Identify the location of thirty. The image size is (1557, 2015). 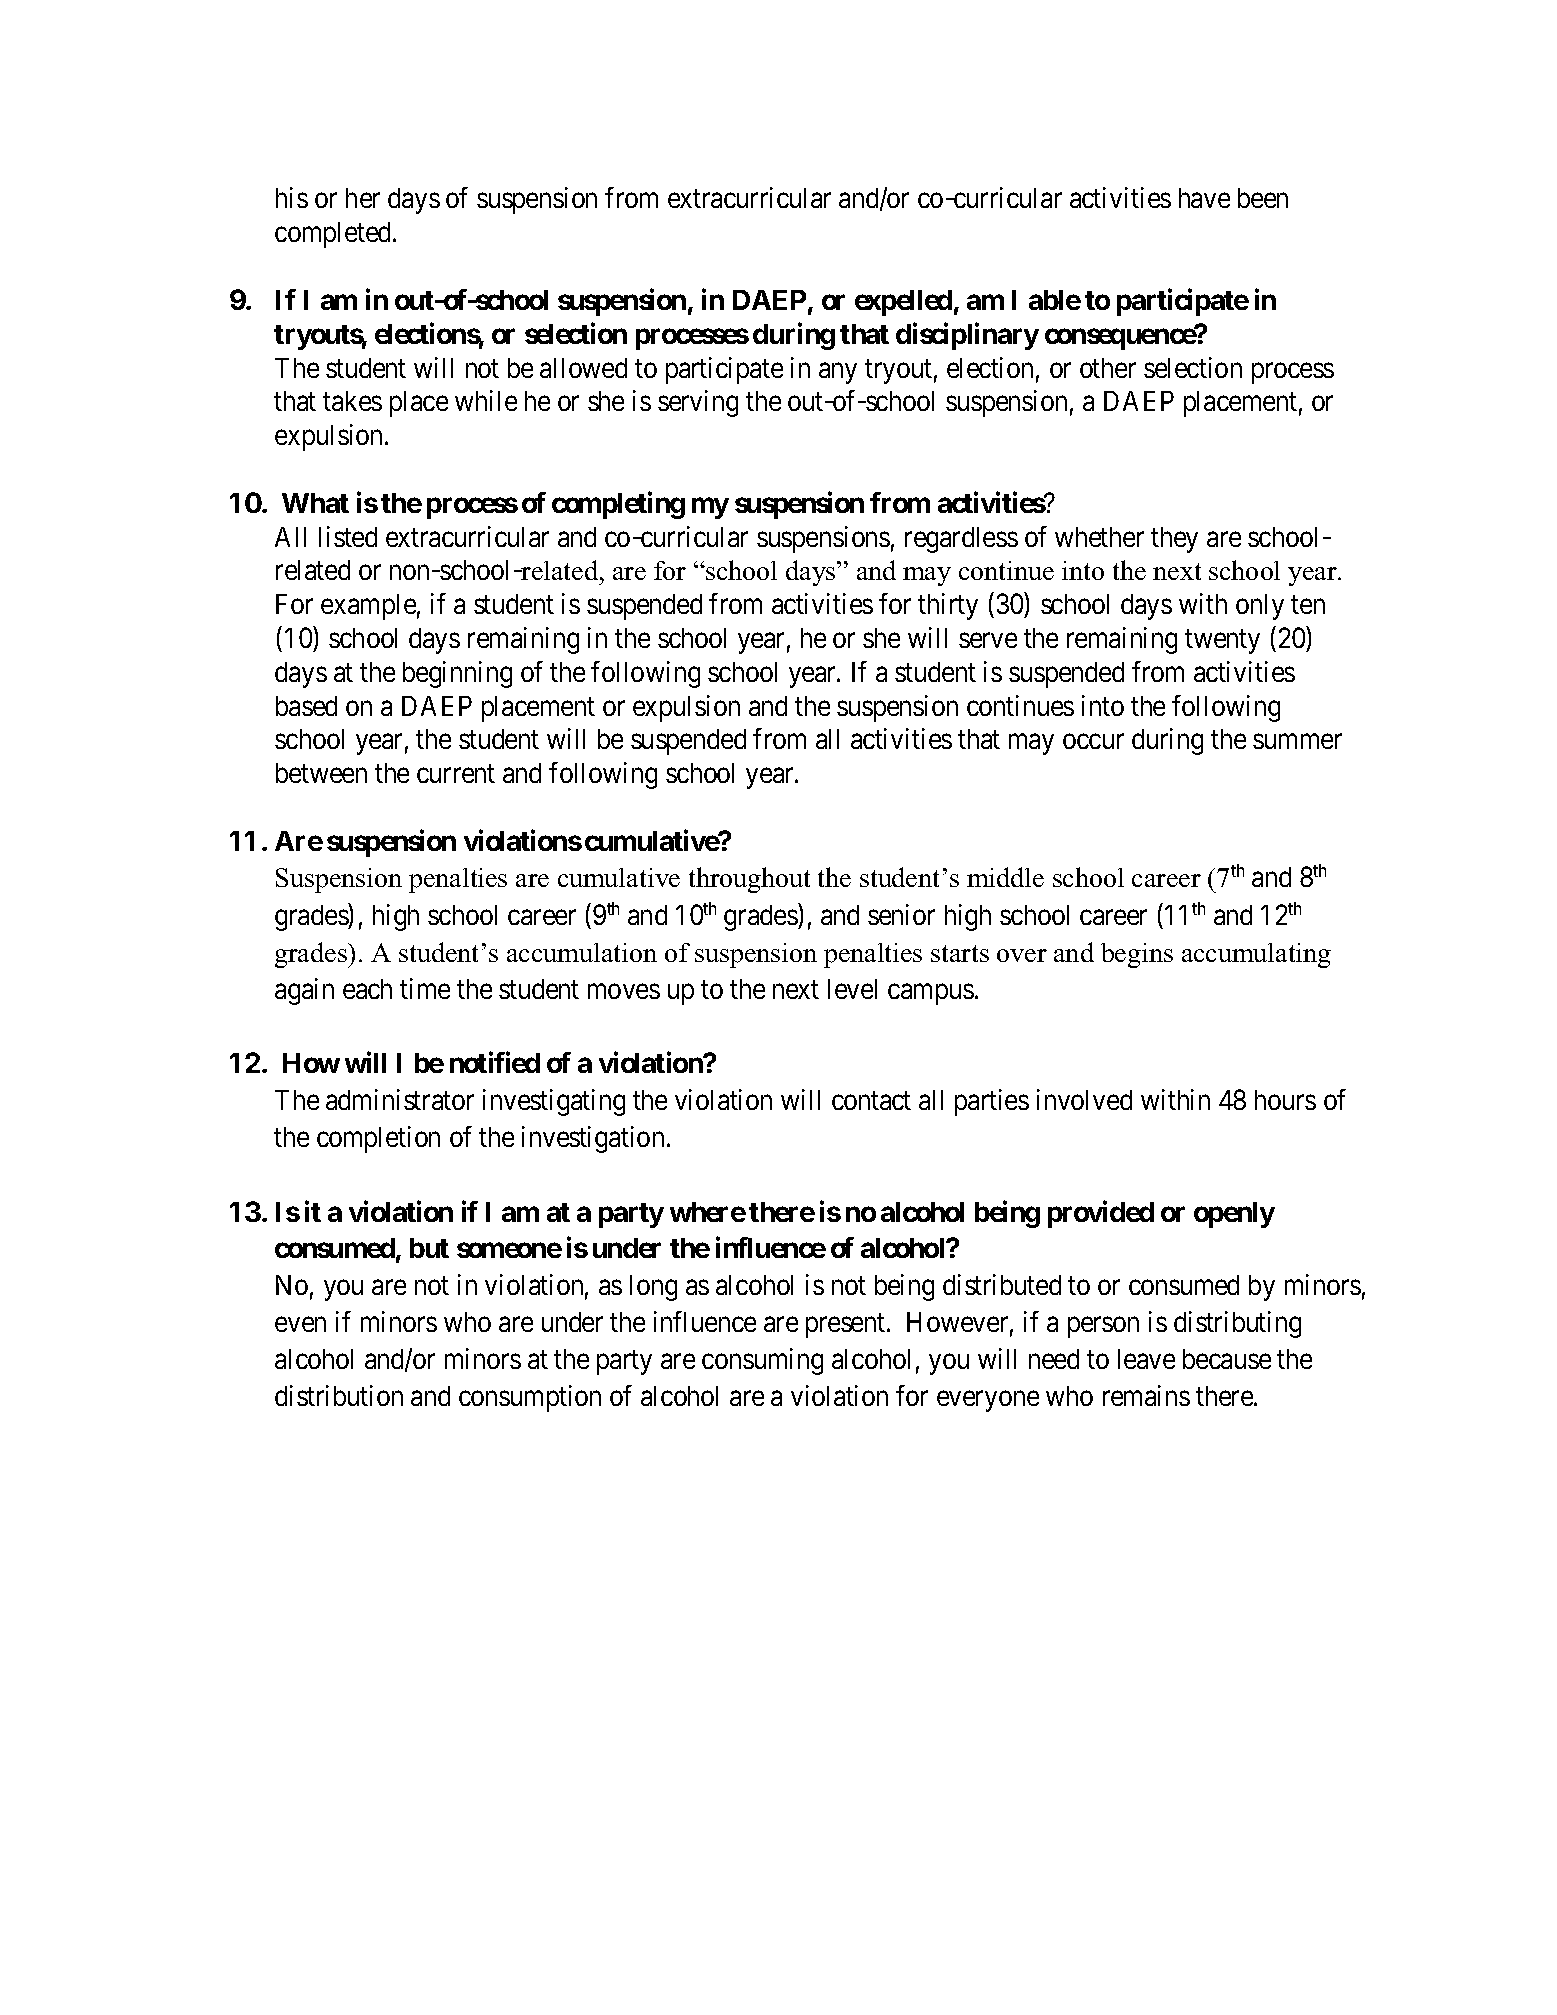
(948, 606).
